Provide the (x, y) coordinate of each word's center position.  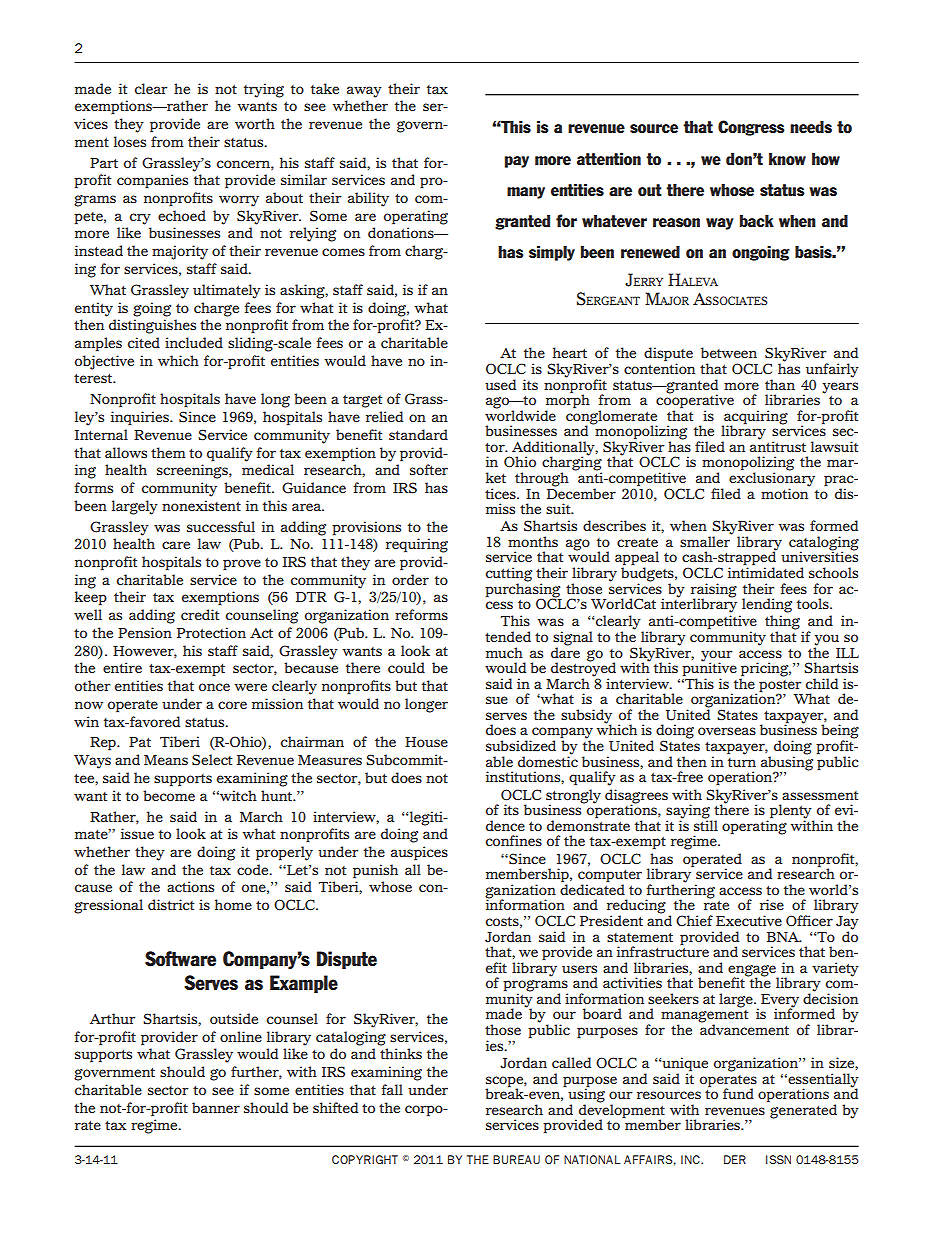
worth (255, 123)
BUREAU (516, 1159)
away (364, 92)
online (241, 1036)
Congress (751, 128)
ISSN (778, 1159)
